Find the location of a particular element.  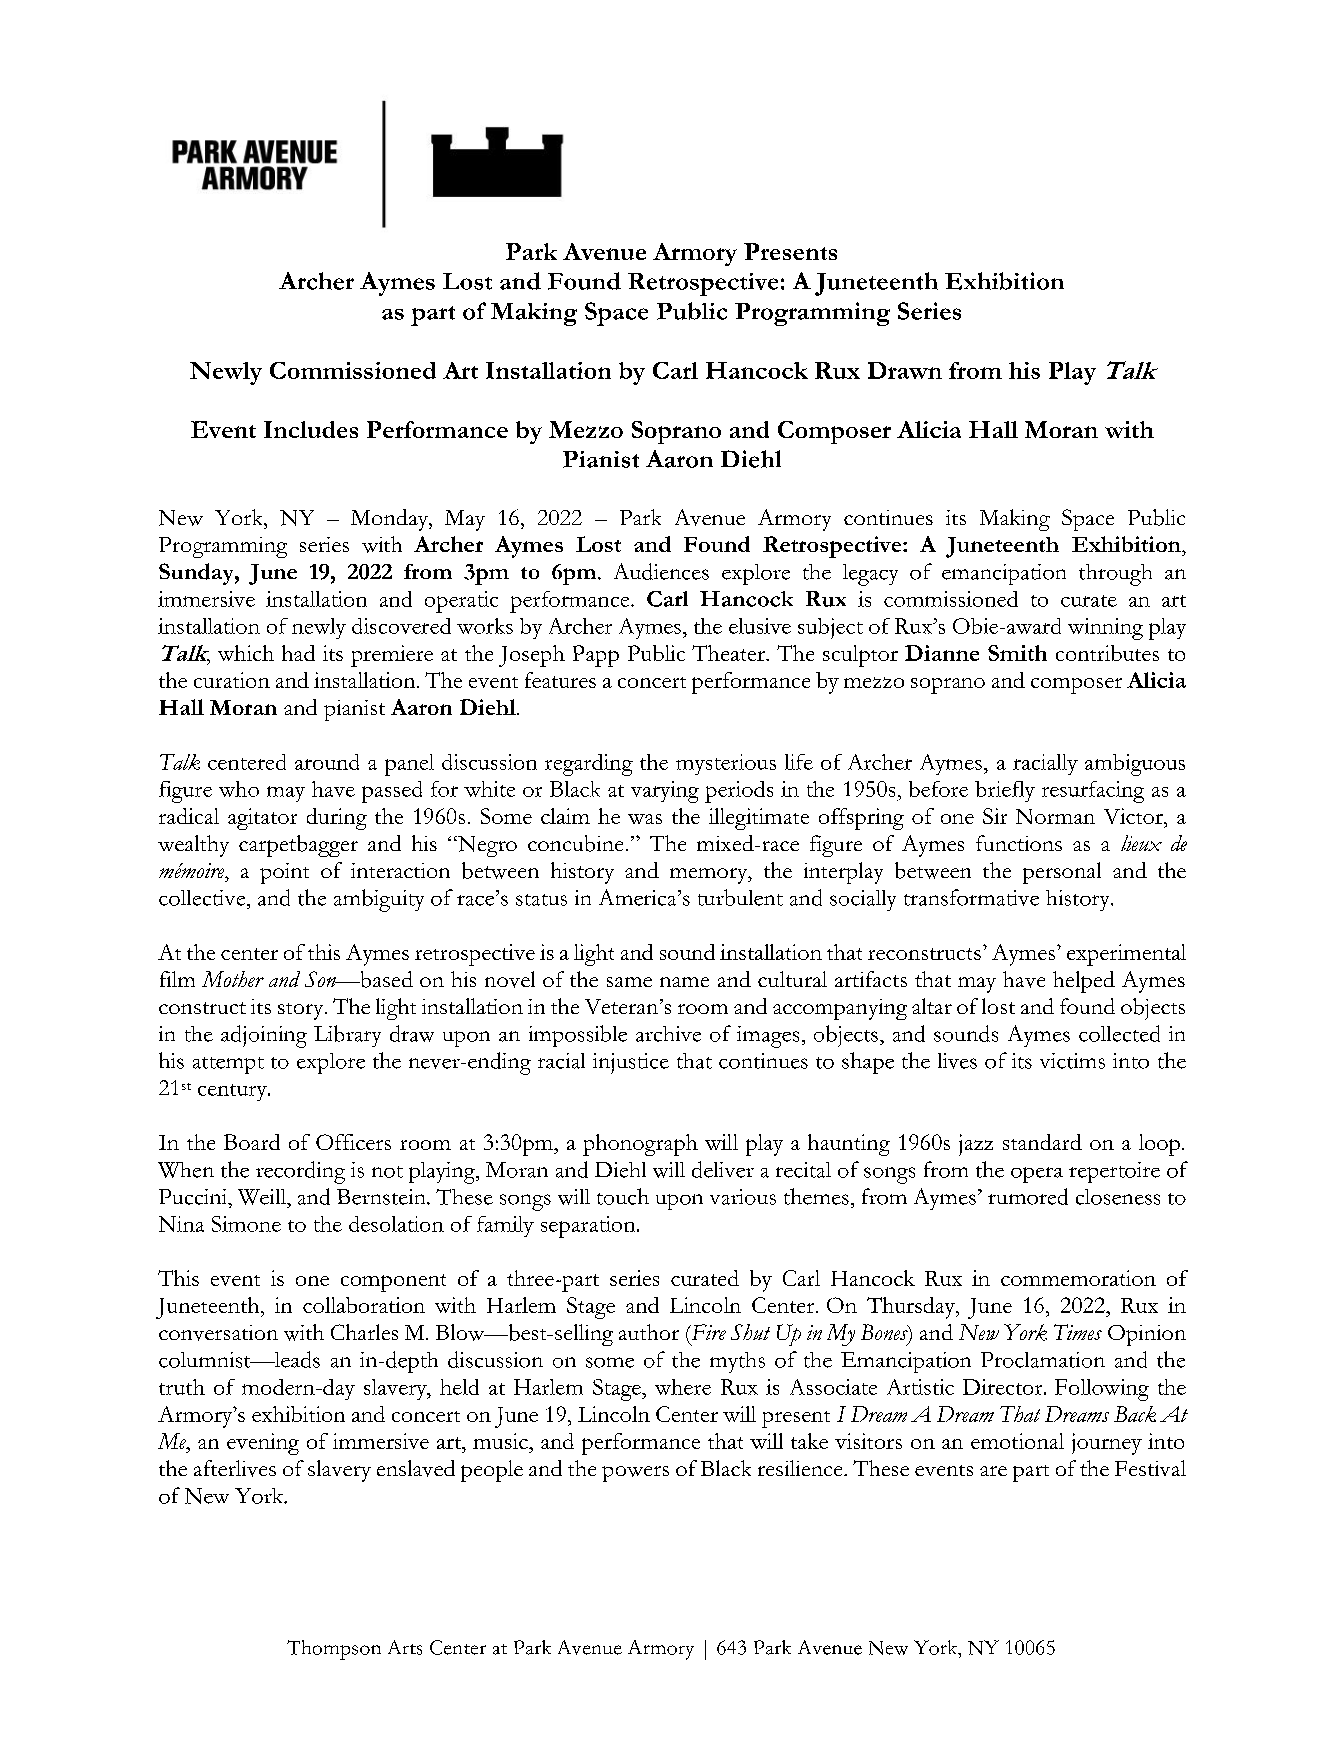

archive is located at coordinates (668, 1034).
